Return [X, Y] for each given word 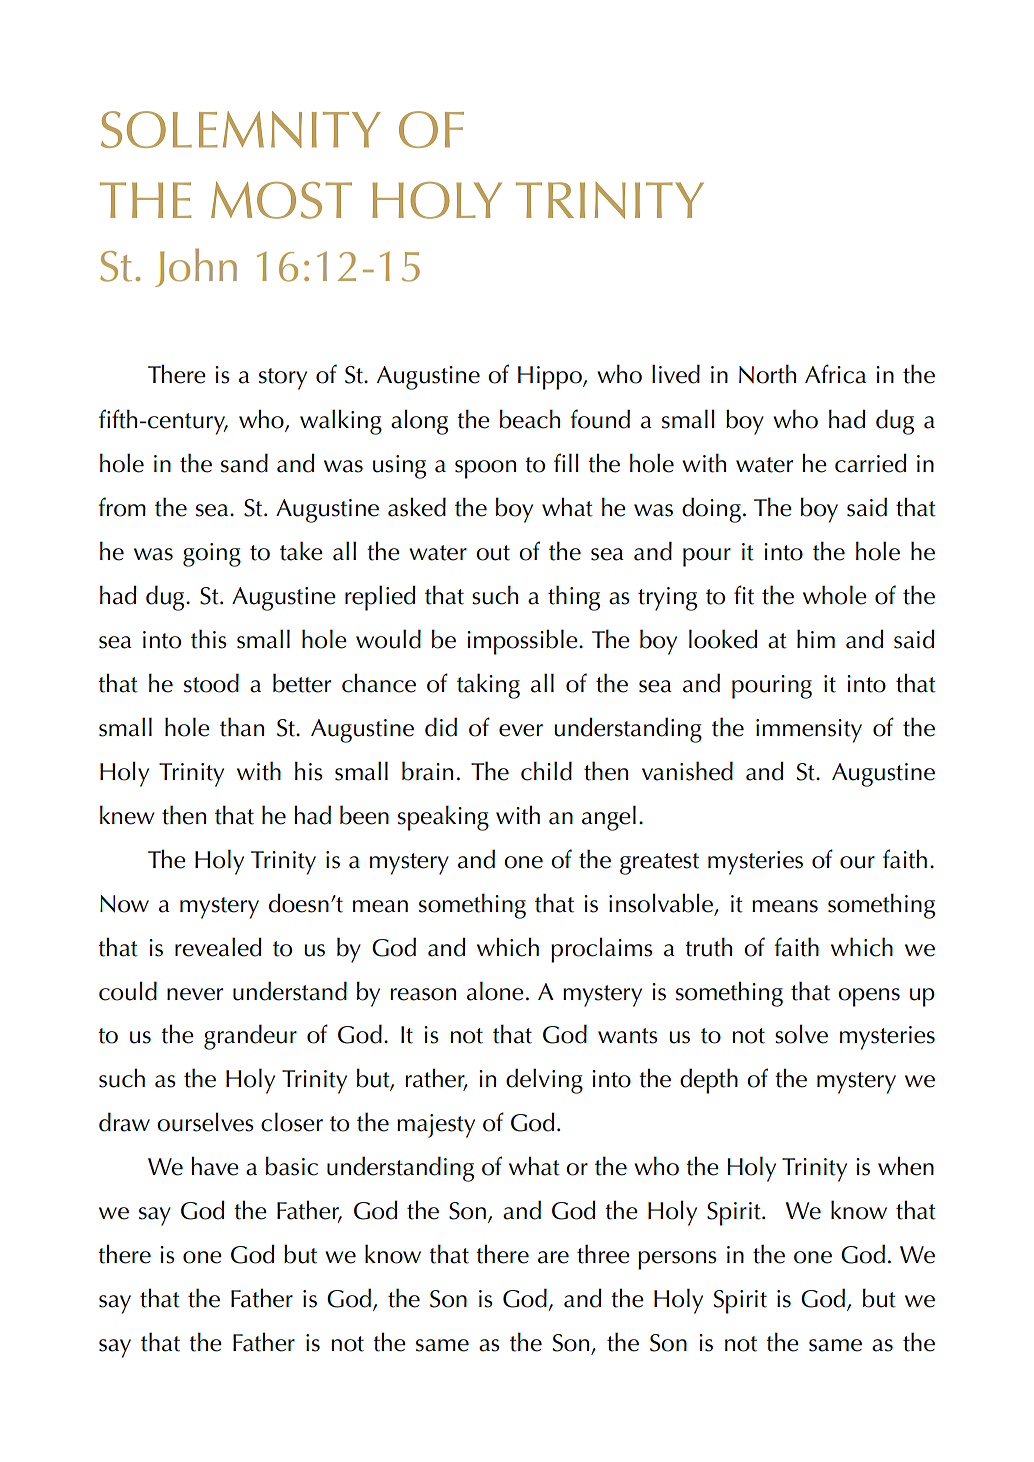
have [215, 1166]
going [212, 555]
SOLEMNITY [241, 129]
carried [871, 463]
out [493, 553]
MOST [281, 200]
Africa [835, 374]
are [553, 1257]
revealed [218, 947]
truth [708, 947]
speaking [443, 818]
